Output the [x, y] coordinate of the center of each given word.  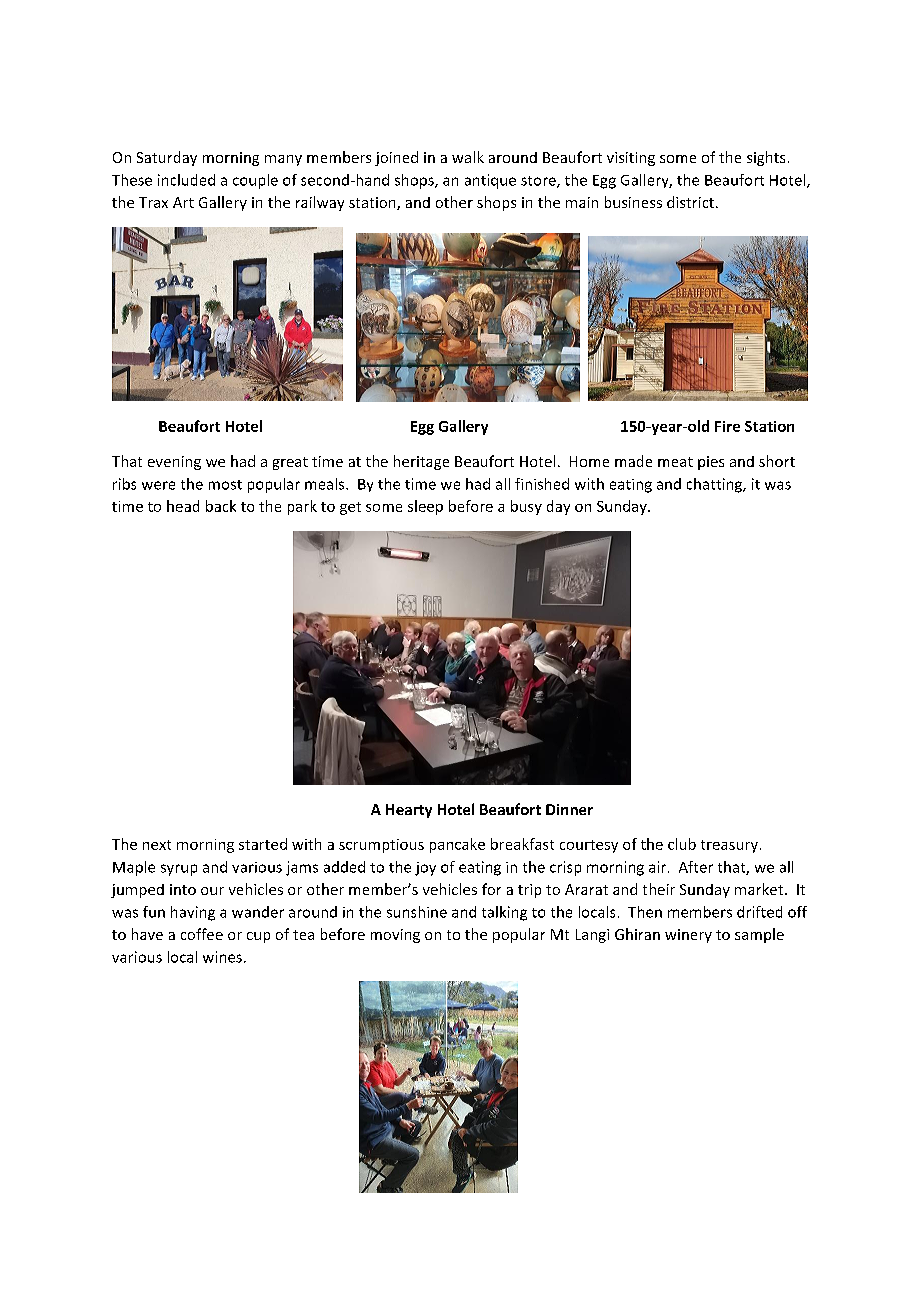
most [225, 485]
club [682, 844]
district [692, 202]
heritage [421, 462]
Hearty [409, 811]
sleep [425, 507]
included [186, 180]
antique [490, 181]
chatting [716, 485]
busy [526, 507]
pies [711, 463]
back [221, 506]
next [157, 845]
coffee [202, 934]
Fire [727, 426]
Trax [153, 202]
